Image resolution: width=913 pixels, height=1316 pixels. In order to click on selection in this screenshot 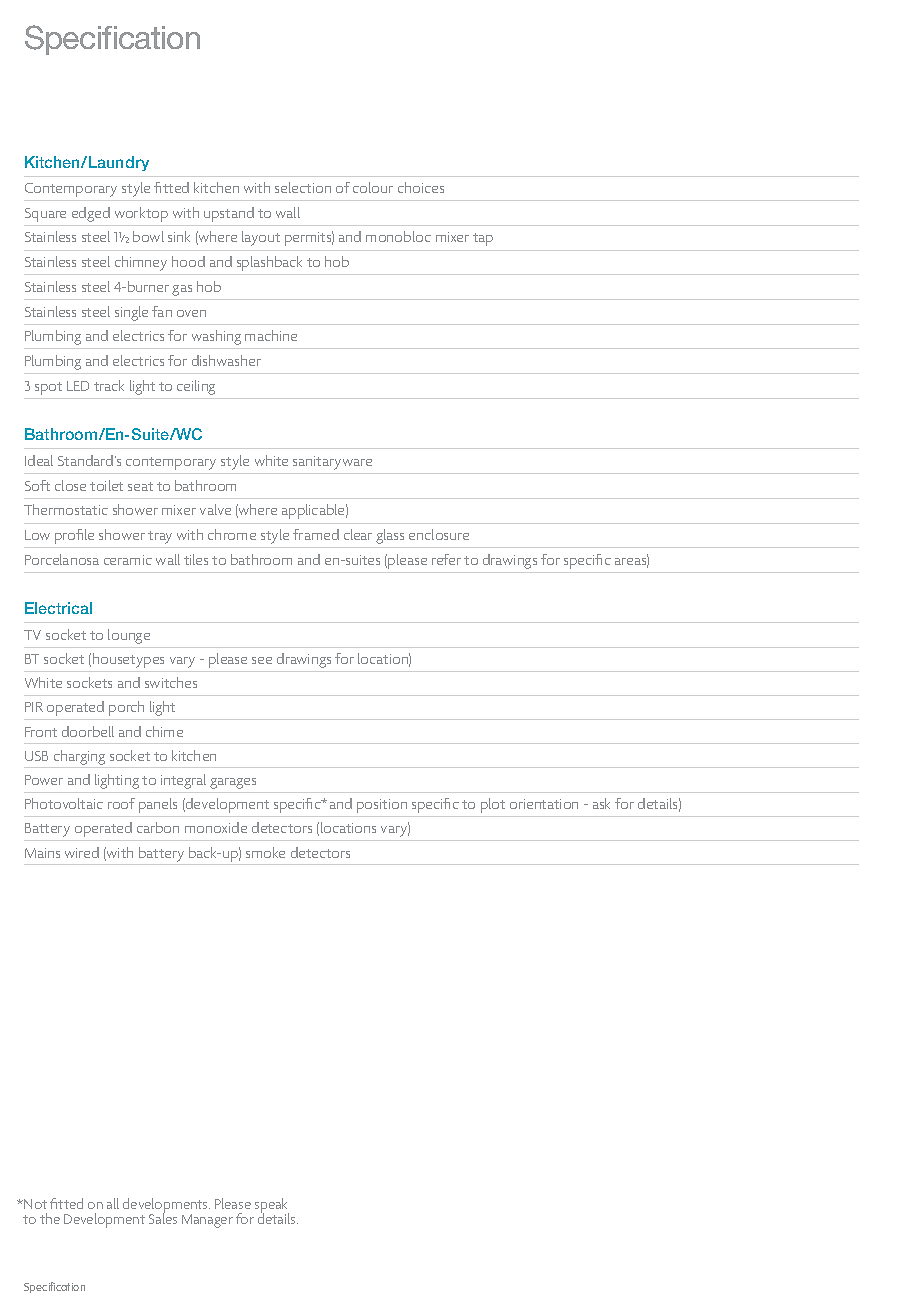, I will do `click(303, 187)`.
